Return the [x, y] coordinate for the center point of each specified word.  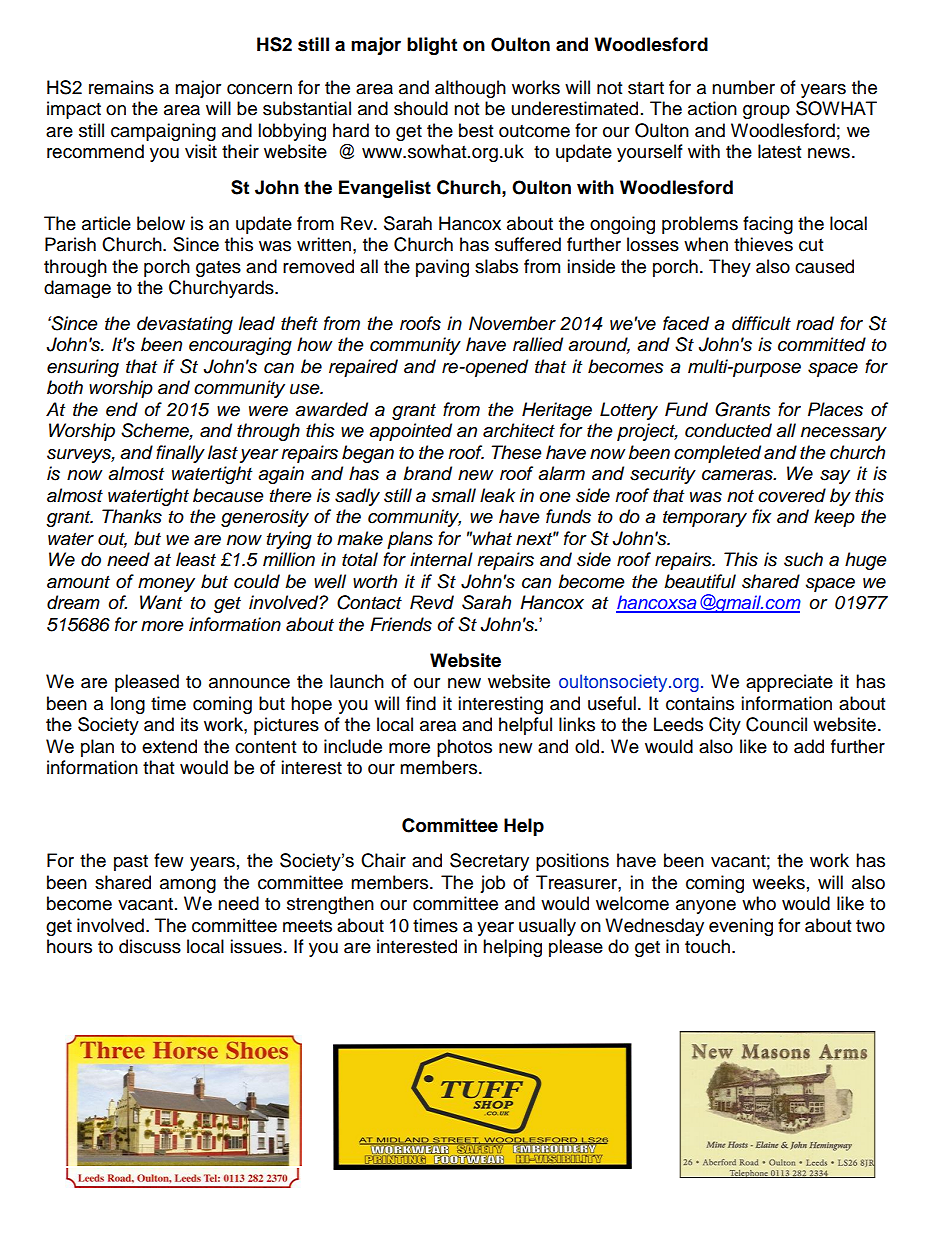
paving [442, 268]
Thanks [132, 516]
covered [792, 495]
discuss [150, 946]
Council [776, 724]
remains [121, 87]
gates [218, 269]
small [454, 495]
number [743, 87]
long [128, 705]
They [730, 268]
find [421, 703]
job [492, 884]
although [470, 89]
